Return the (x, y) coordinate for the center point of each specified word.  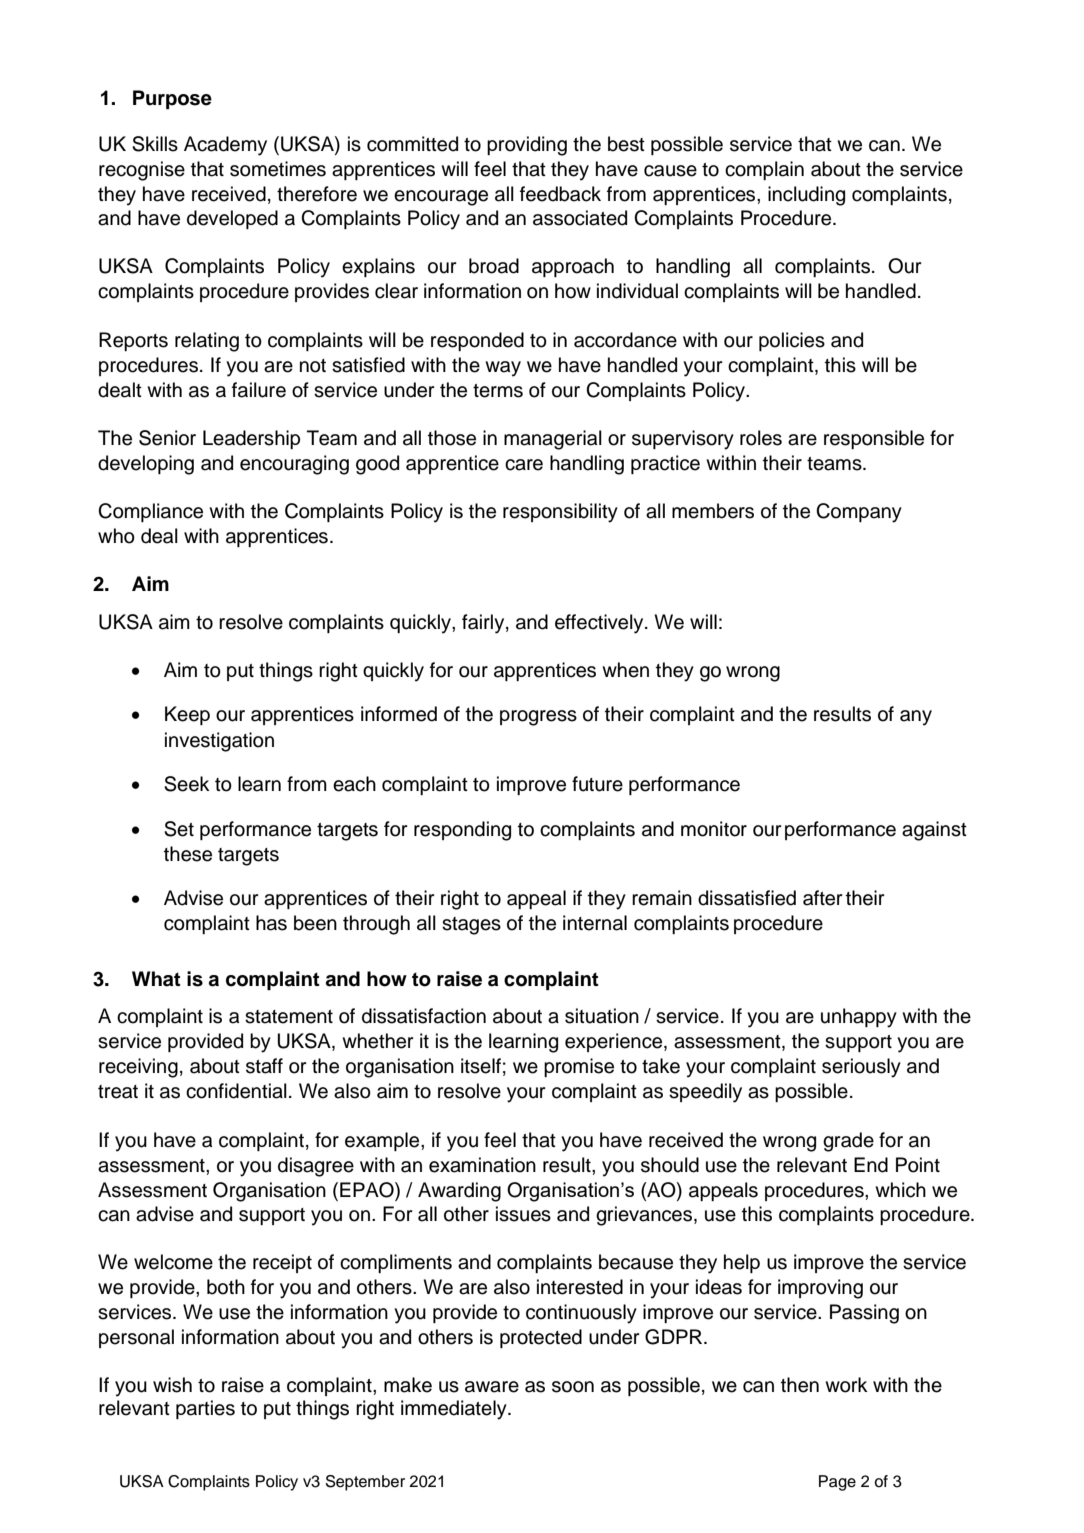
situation (602, 1016)
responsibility (560, 513)
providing (527, 146)
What (156, 979)
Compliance (150, 512)
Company (859, 513)
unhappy (859, 1018)
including (806, 196)
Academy (225, 146)
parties (205, 1409)
